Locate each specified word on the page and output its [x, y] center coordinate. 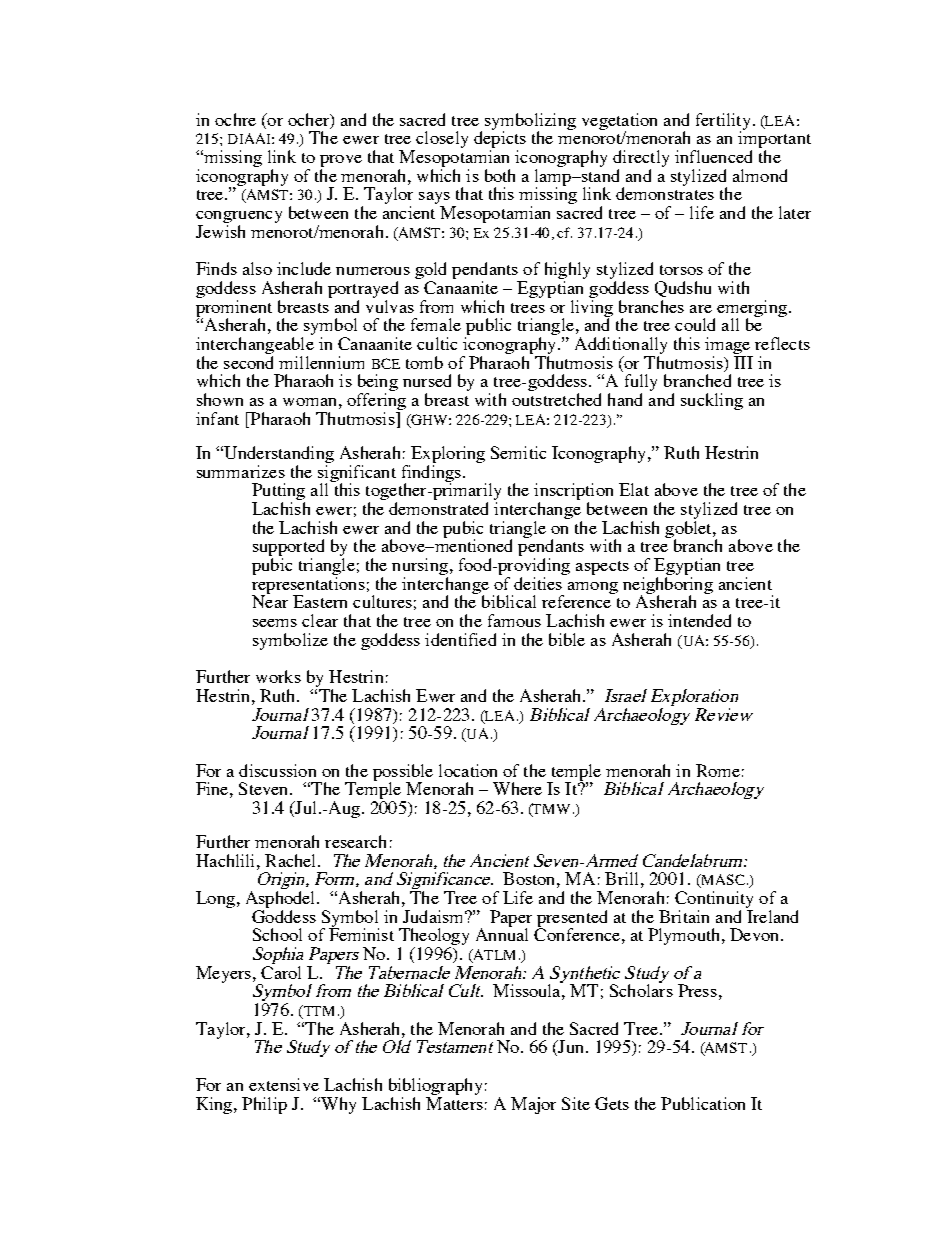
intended [699, 620]
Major [533, 1105]
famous [514, 620]
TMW [550, 810]
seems [275, 623]
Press [697, 990]
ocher [310, 120]
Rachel [292, 860]
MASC [722, 881]
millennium [321, 362]
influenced [713, 156]
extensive [284, 1084]
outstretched [556, 399]
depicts [500, 140]
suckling [712, 401]
